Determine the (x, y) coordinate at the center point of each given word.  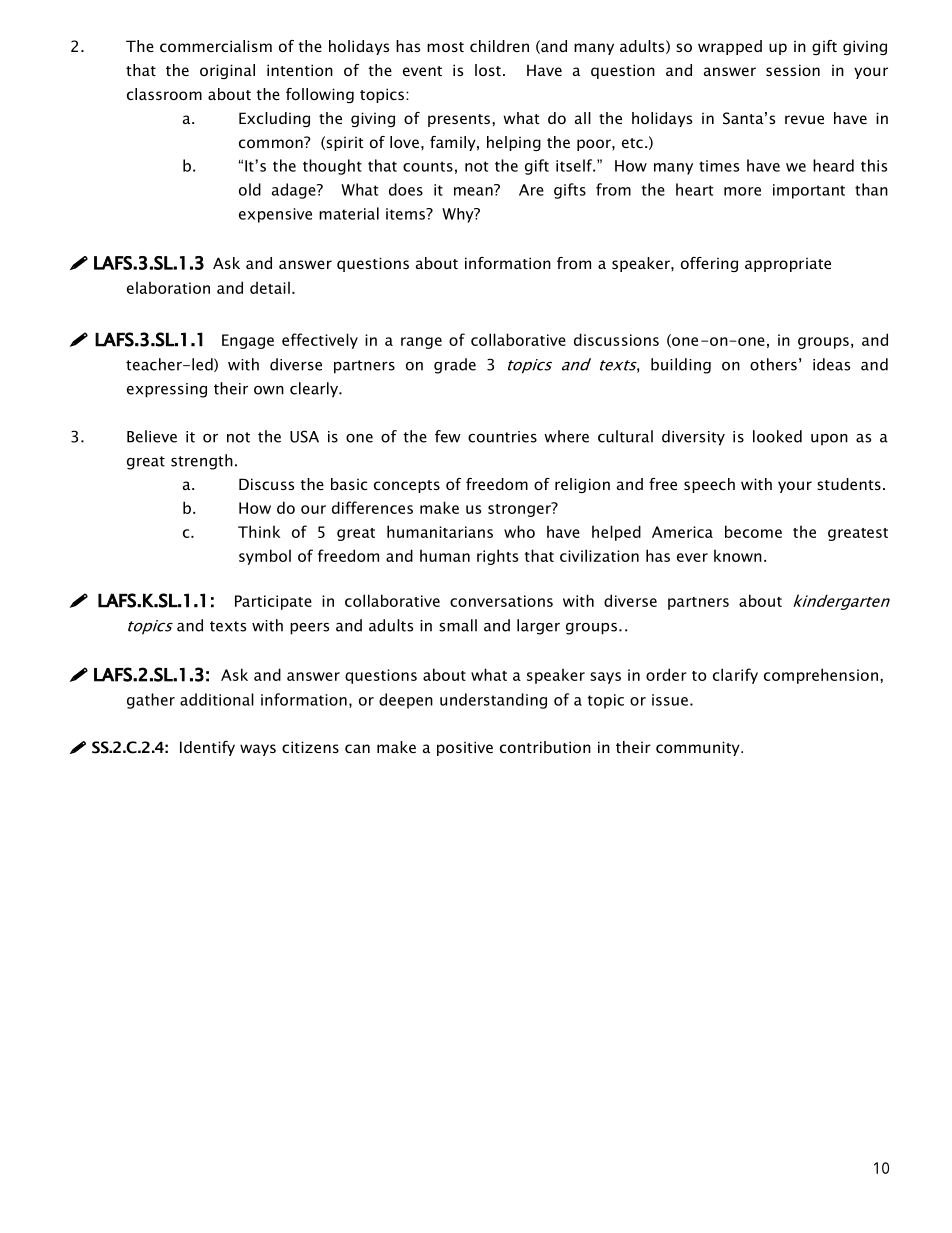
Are (531, 190)
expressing (167, 390)
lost (488, 70)
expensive (275, 215)
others (773, 364)
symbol (265, 557)
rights (497, 557)
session (793, 70)
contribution (545, 747)
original (227, 71)
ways (258, 750)
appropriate (788, 265)
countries (502, 437)
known (738, 556)
